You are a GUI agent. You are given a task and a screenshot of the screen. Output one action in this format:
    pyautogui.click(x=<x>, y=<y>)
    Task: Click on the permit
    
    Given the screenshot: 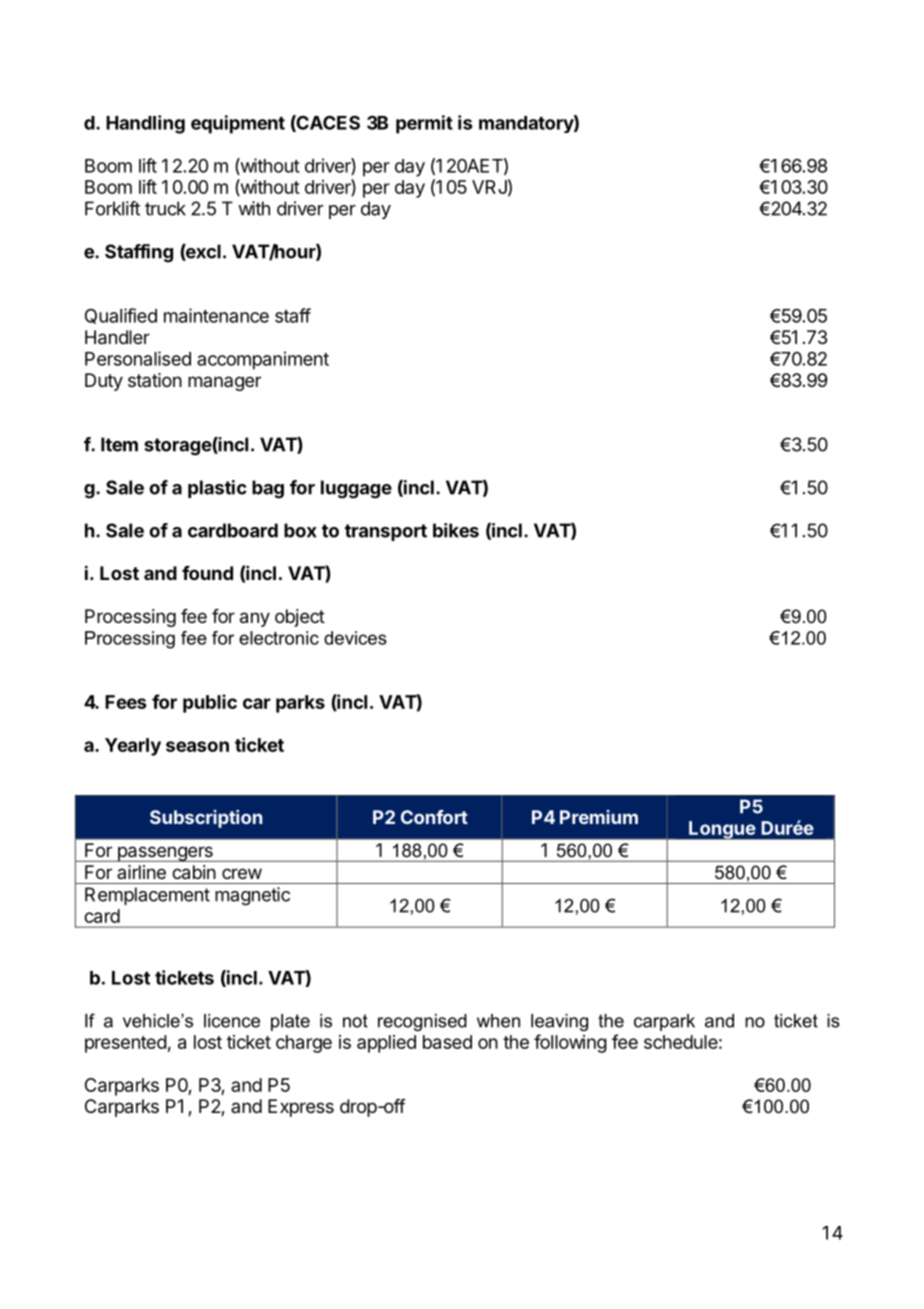 What is the action you would take?
    pyautogui.click(x=424, y=124)
